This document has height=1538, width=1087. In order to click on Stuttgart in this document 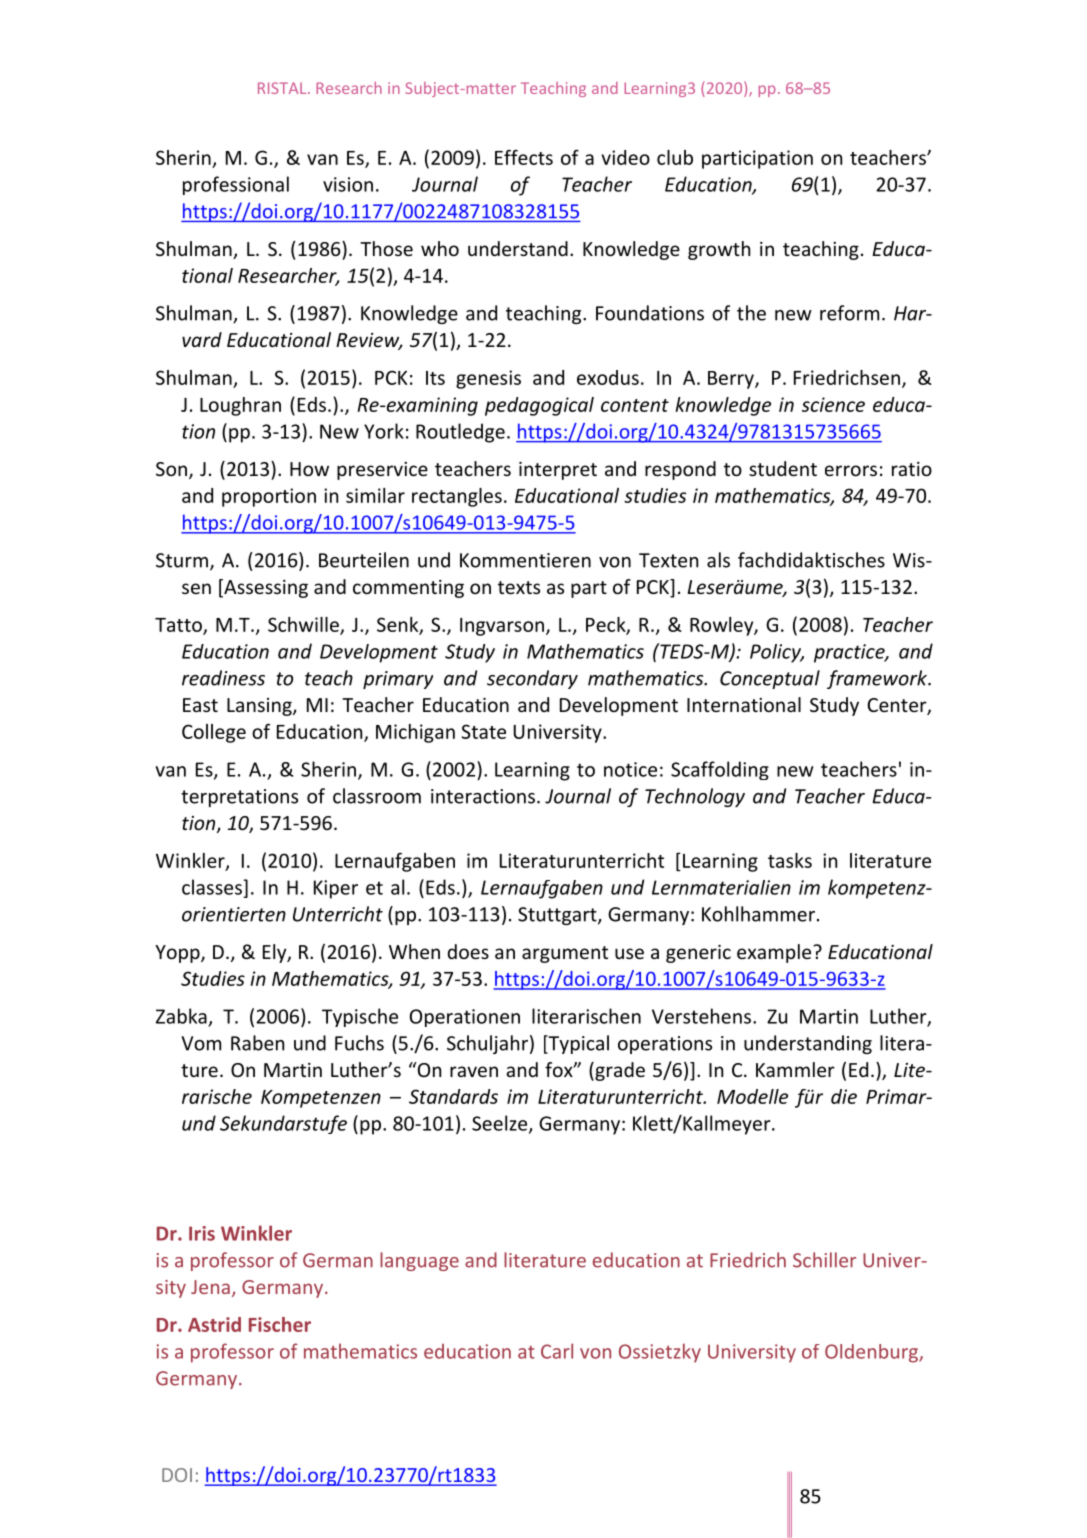, I will do `click(558, 916)`.
